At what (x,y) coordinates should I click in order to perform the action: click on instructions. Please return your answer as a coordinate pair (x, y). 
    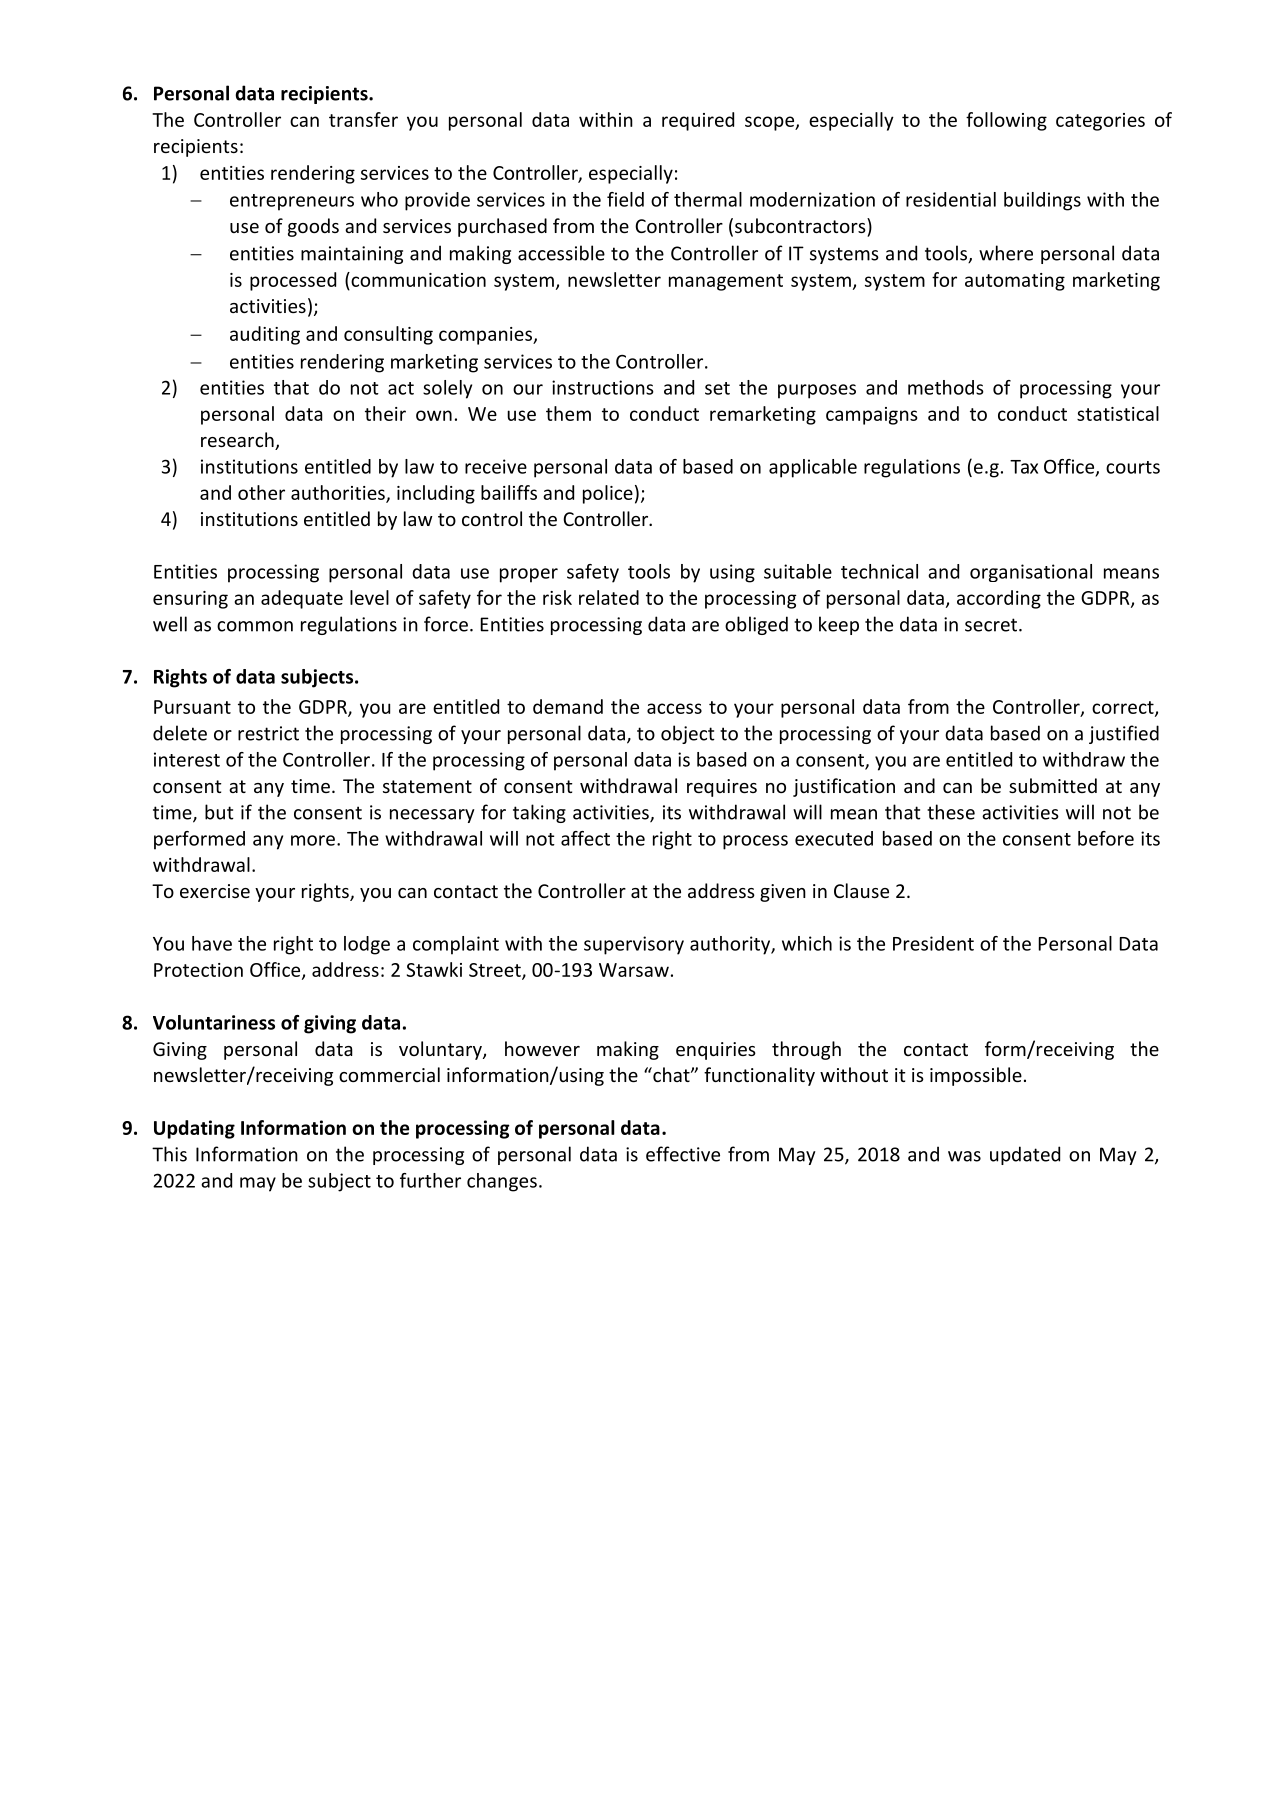
    Looking at the image, I should click on (603, 387).
